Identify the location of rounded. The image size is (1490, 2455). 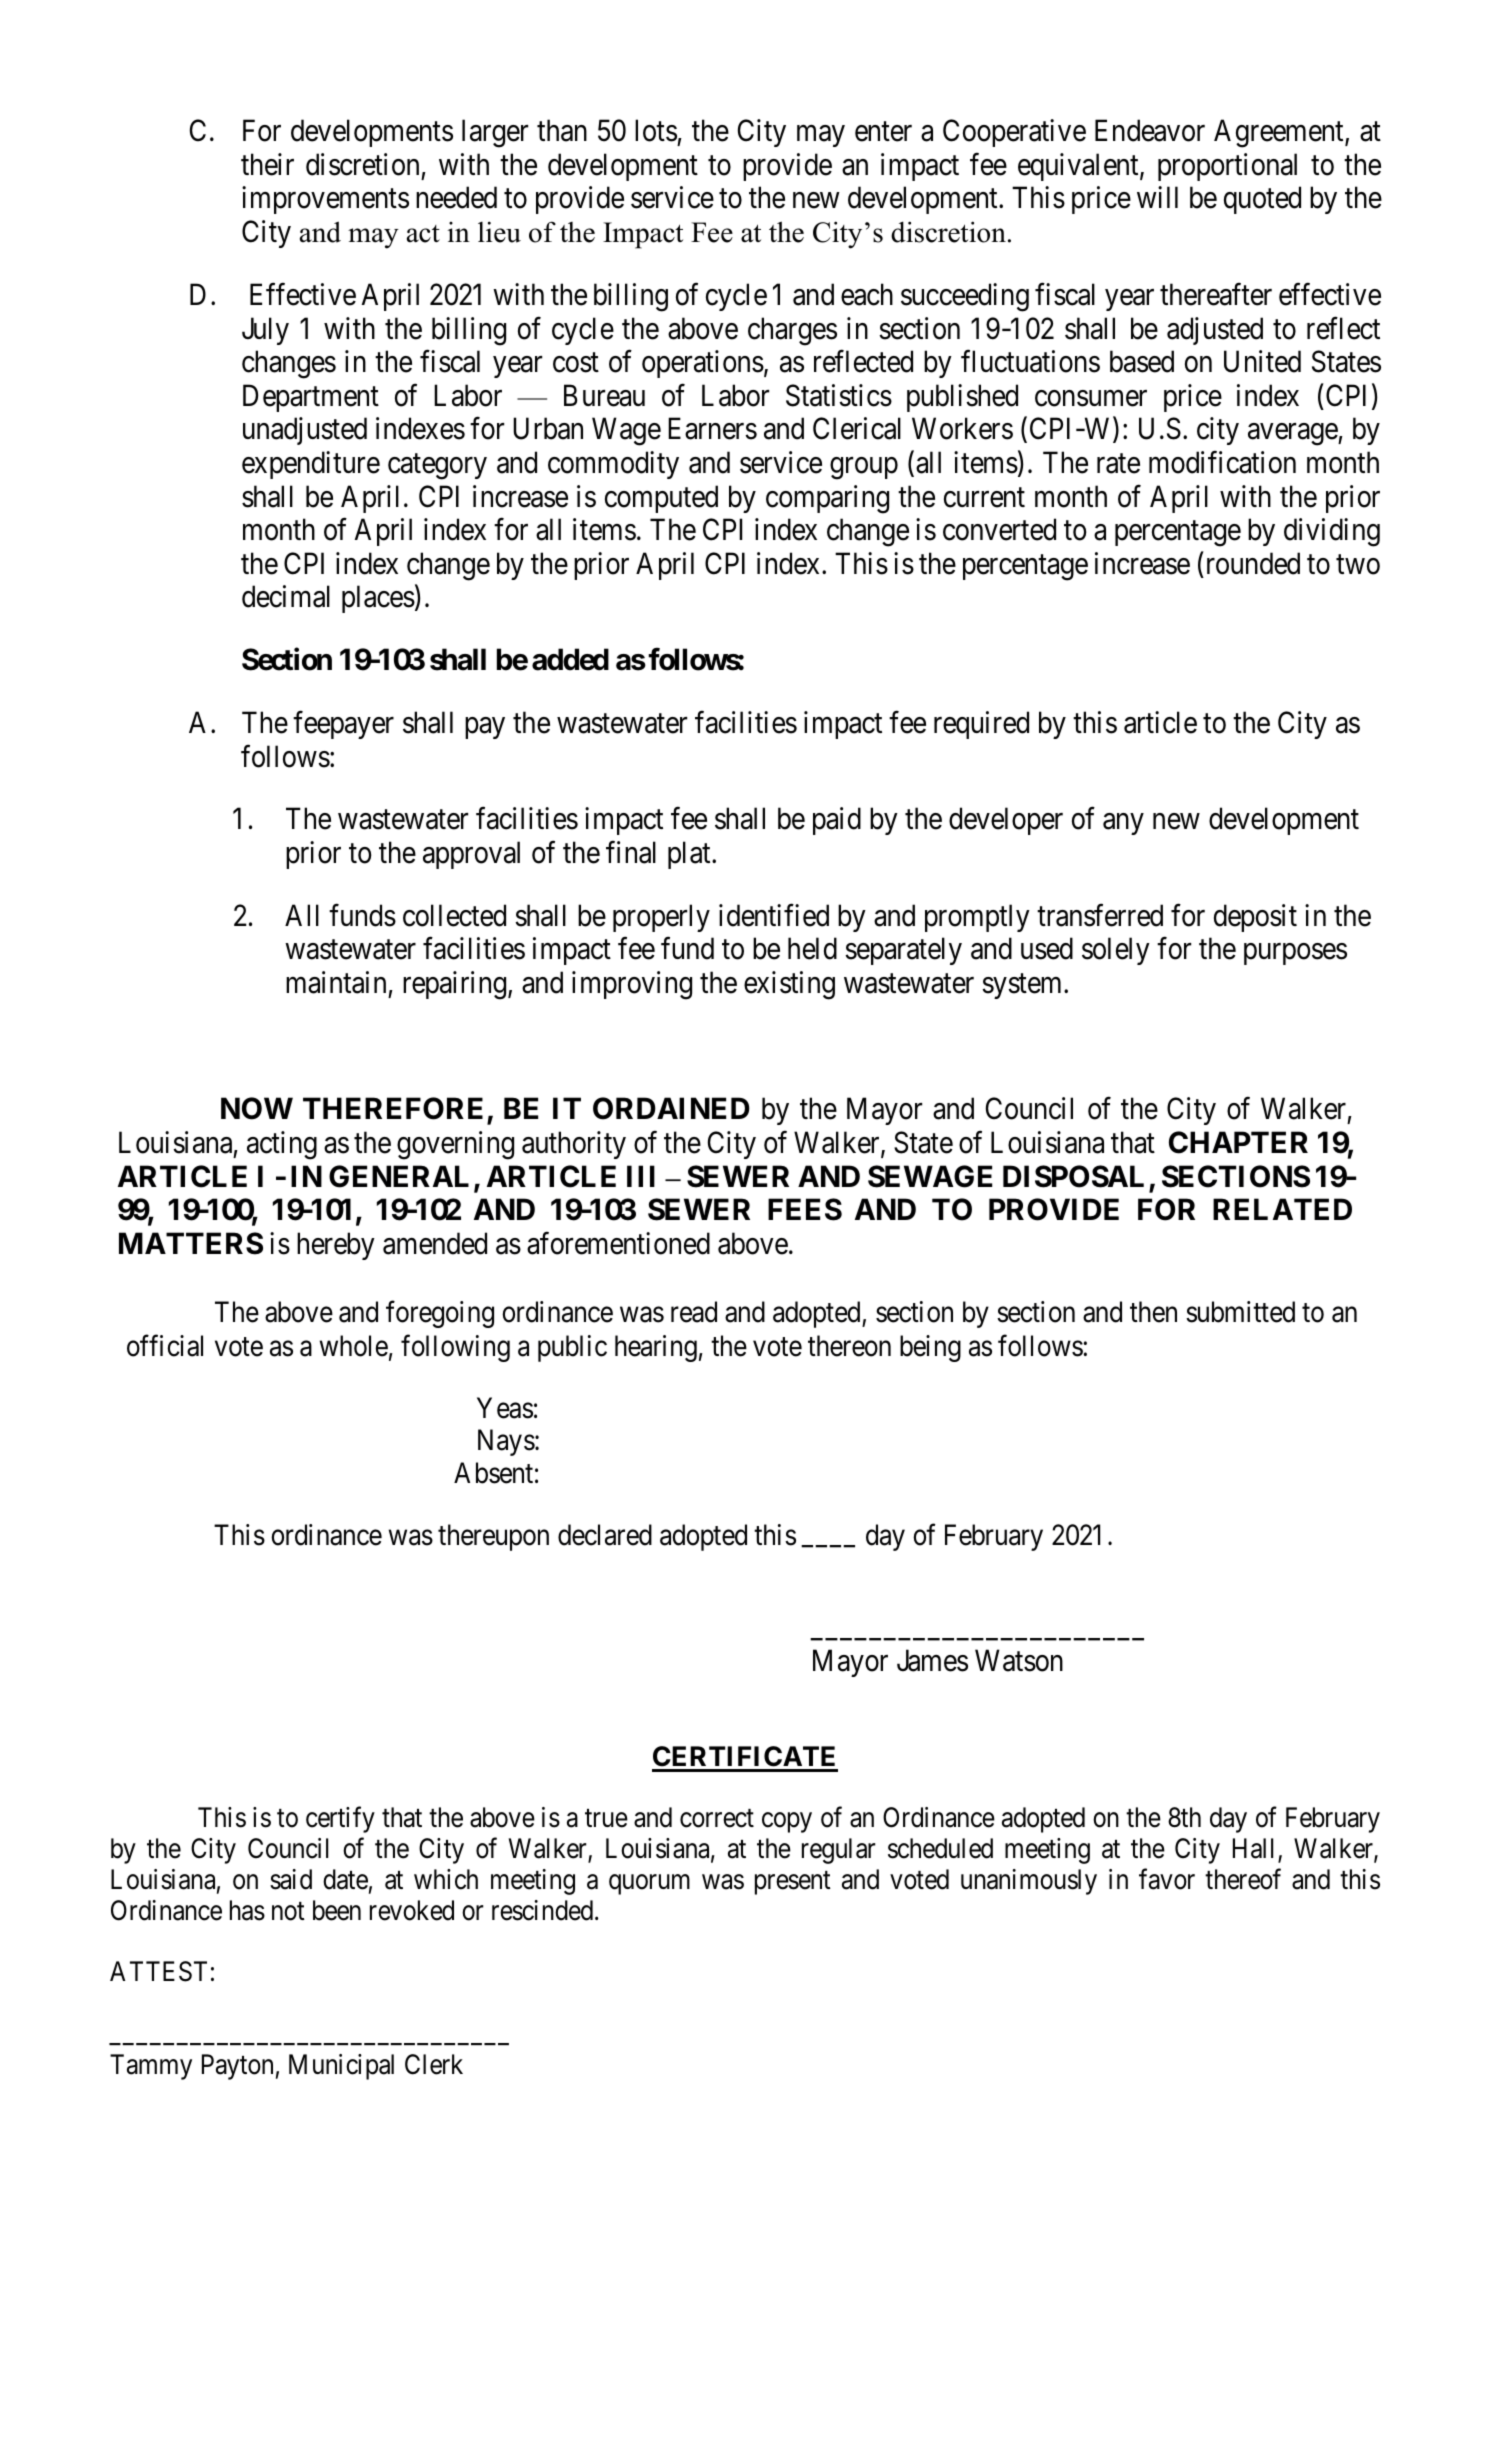
(1253, 563).
